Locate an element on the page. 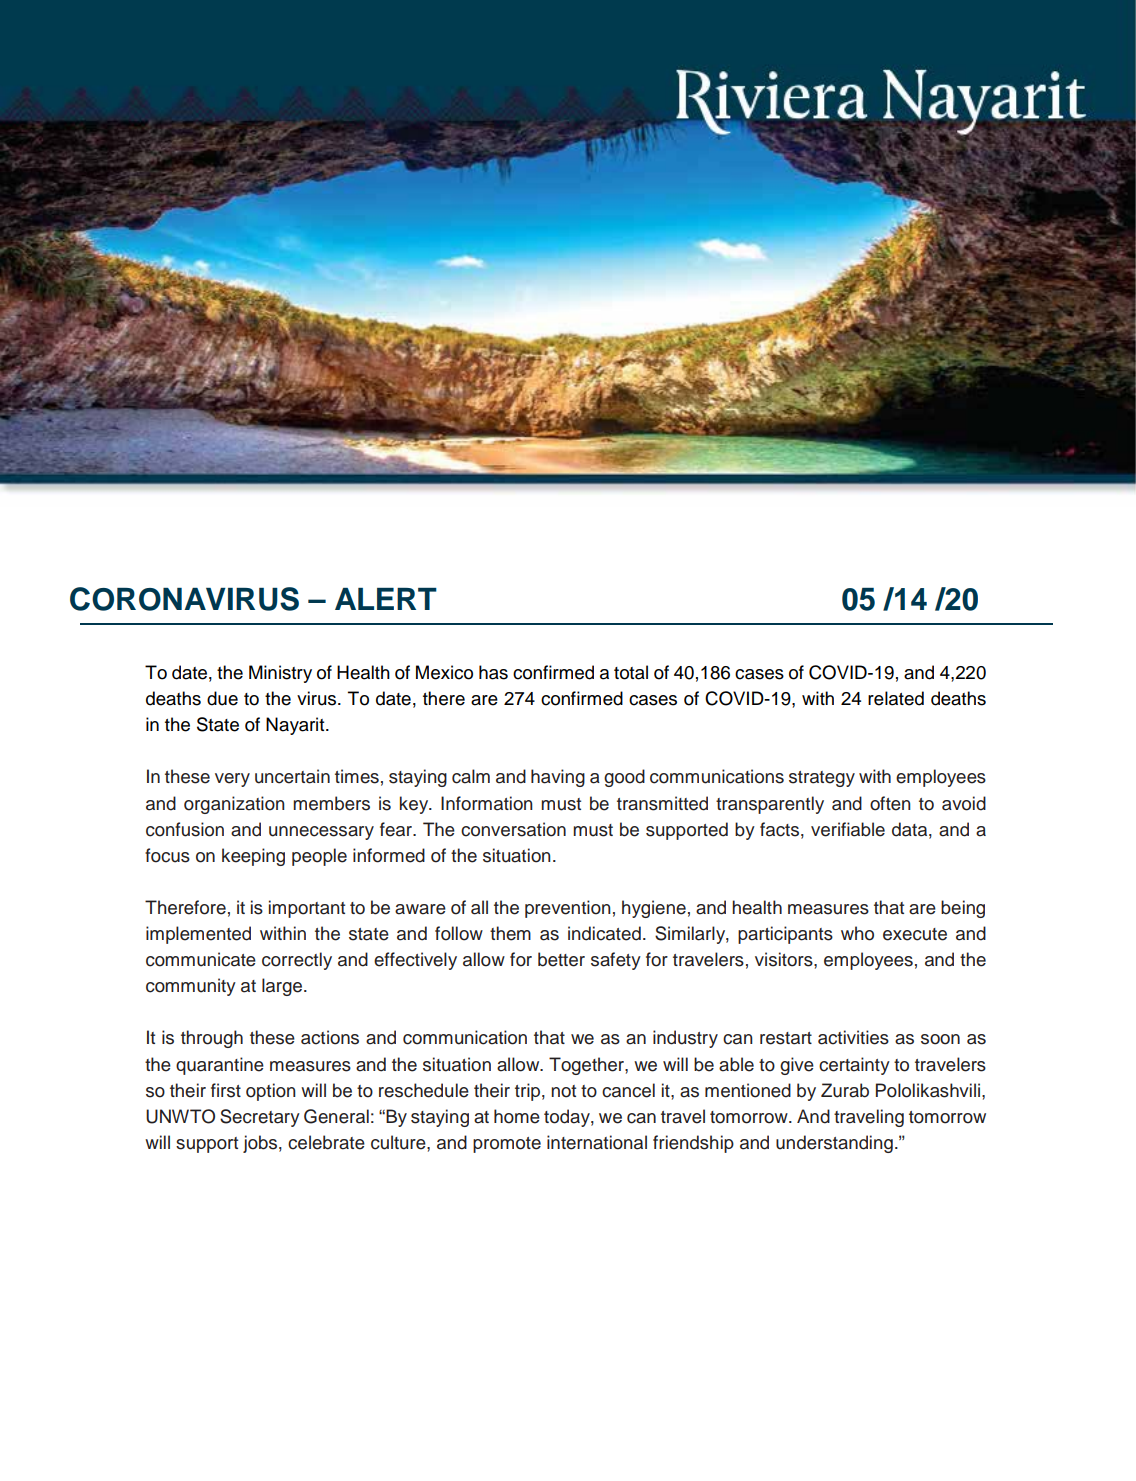 The image size is (1136, 1481). related is located at coordinates (896, 698).
